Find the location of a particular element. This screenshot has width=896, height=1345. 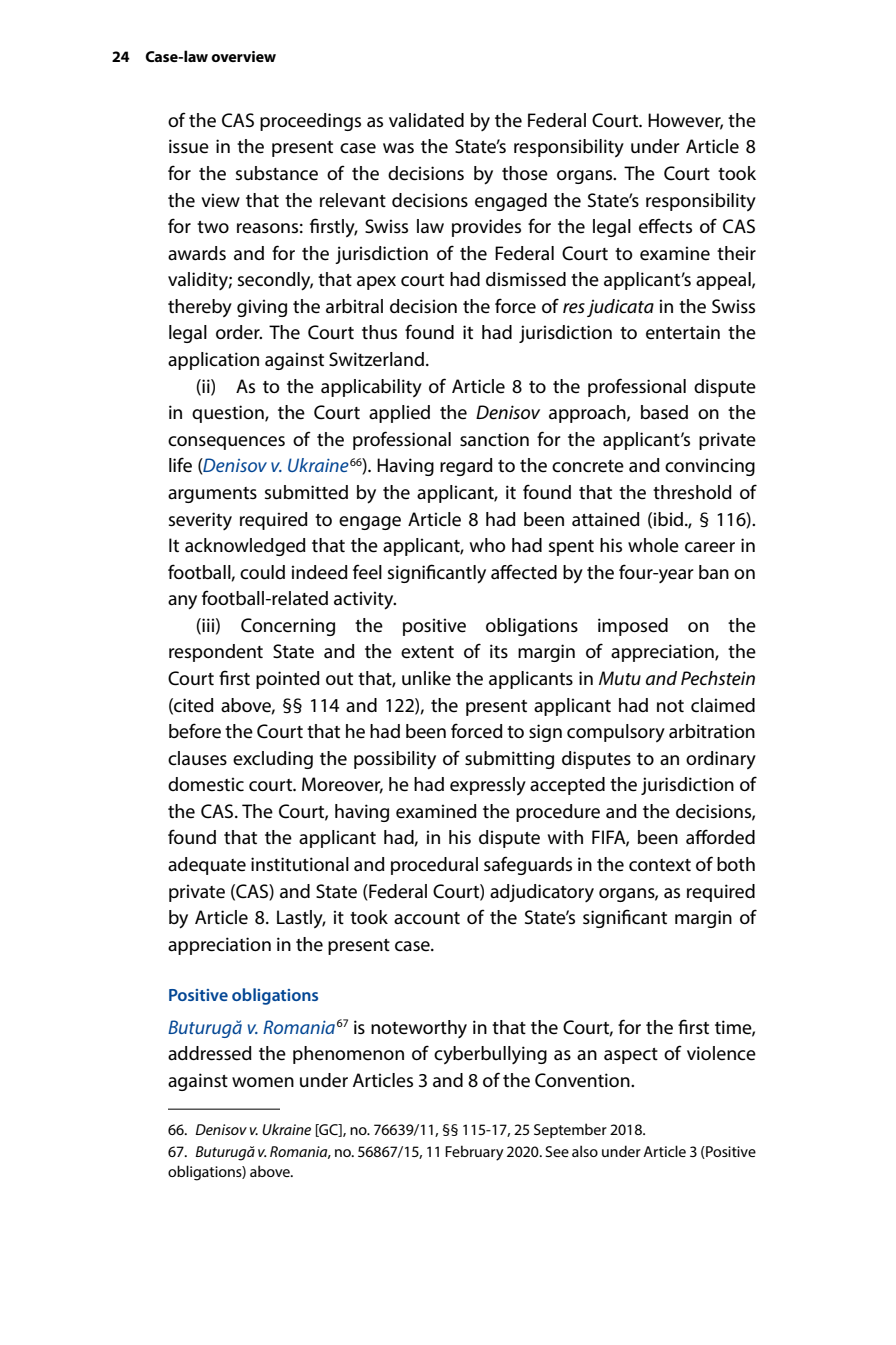

regard is located at coordinates (466, 467).
